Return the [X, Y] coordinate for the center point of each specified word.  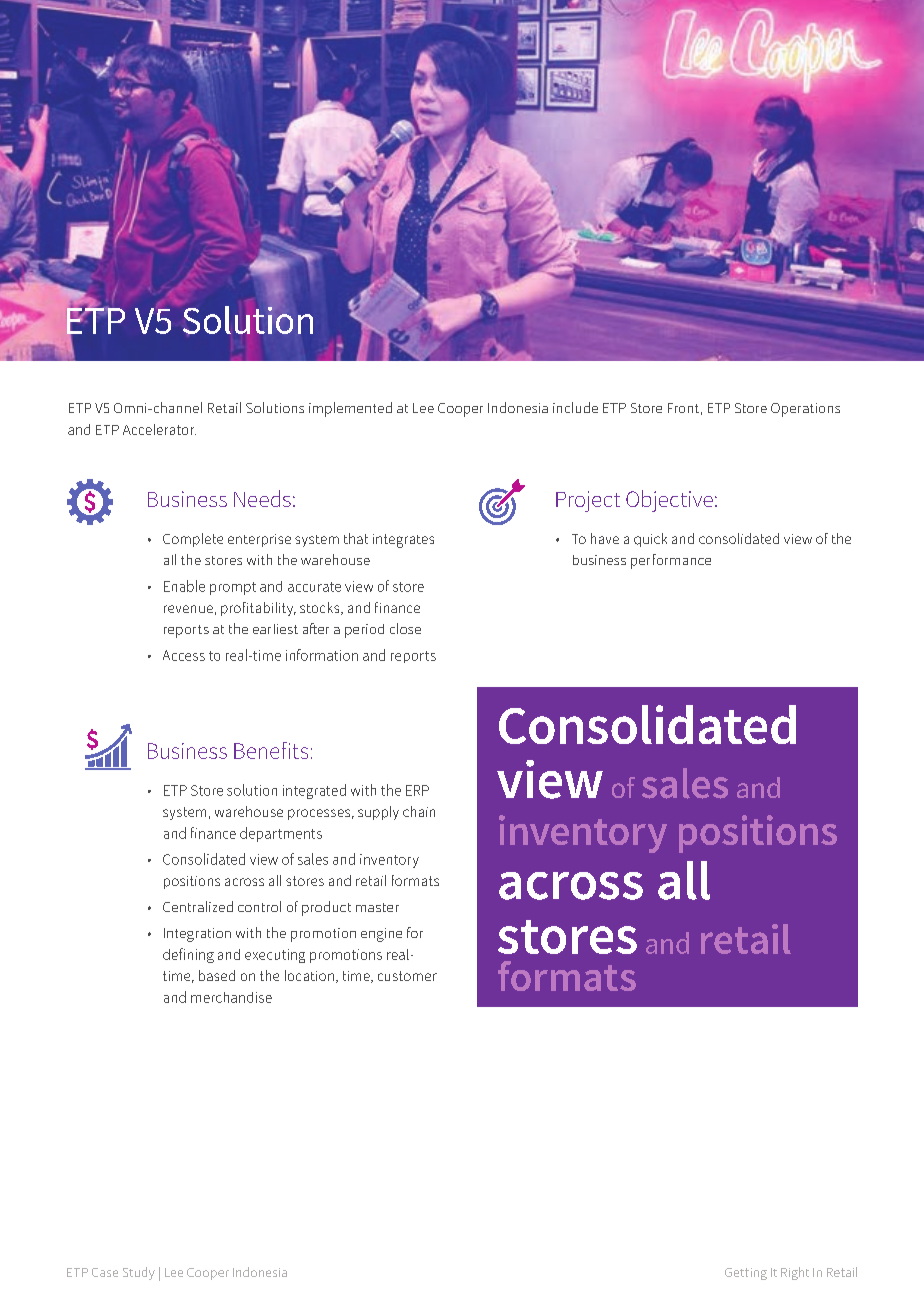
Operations [805, 410]
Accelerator [159, 429]
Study [139, 1273]
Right [795, 1273]
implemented [350, 409]
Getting [746, 1274]
